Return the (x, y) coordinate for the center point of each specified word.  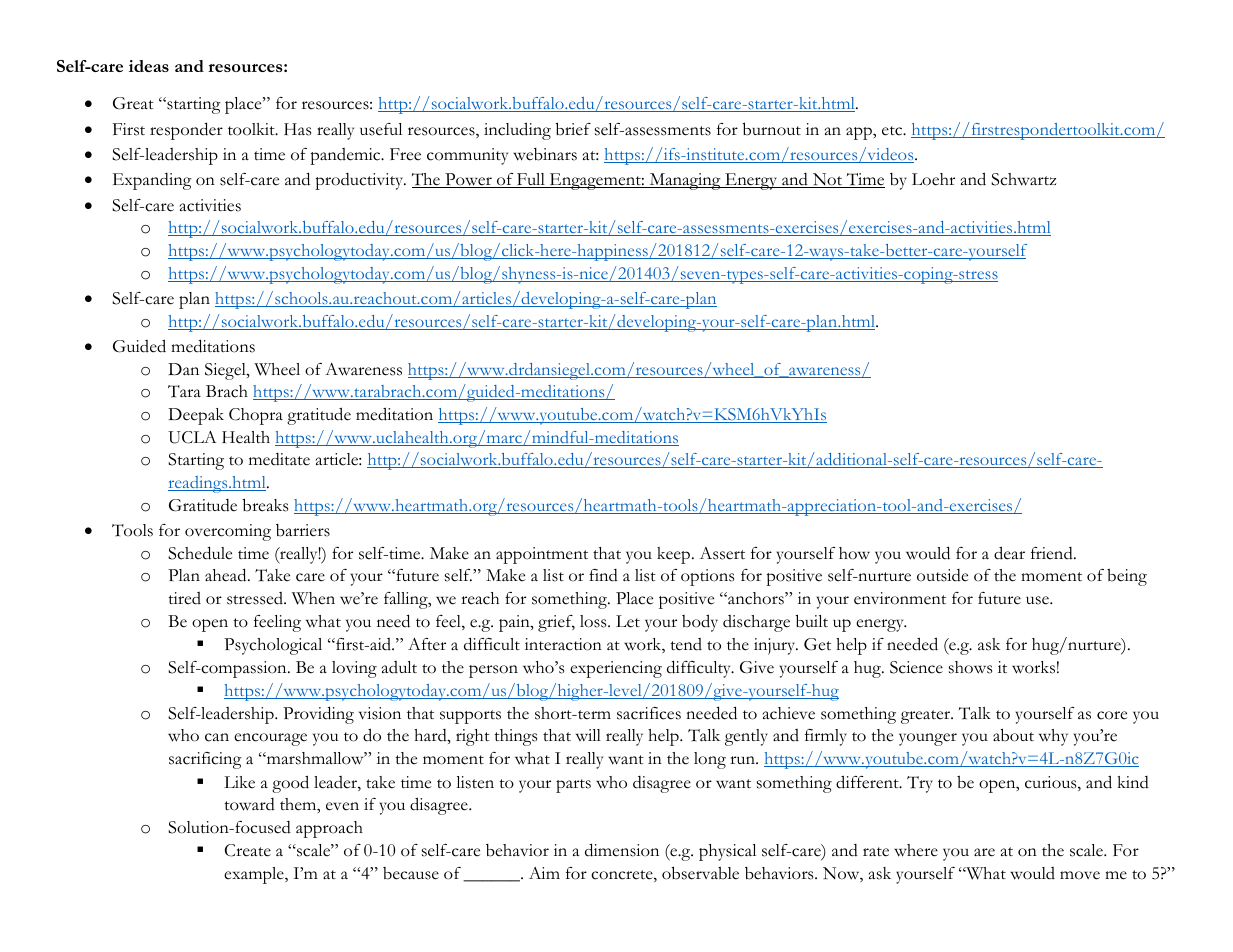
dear (1009, 553)
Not (828, 180)
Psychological (273, 646)
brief (573, 129)
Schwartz (1023, 179)
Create (248, 850)
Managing (685, 181)
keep (675, 555)
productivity (360, 181)
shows (970, 667)
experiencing (616, 669)
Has (297, 129)
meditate (279, 459)
